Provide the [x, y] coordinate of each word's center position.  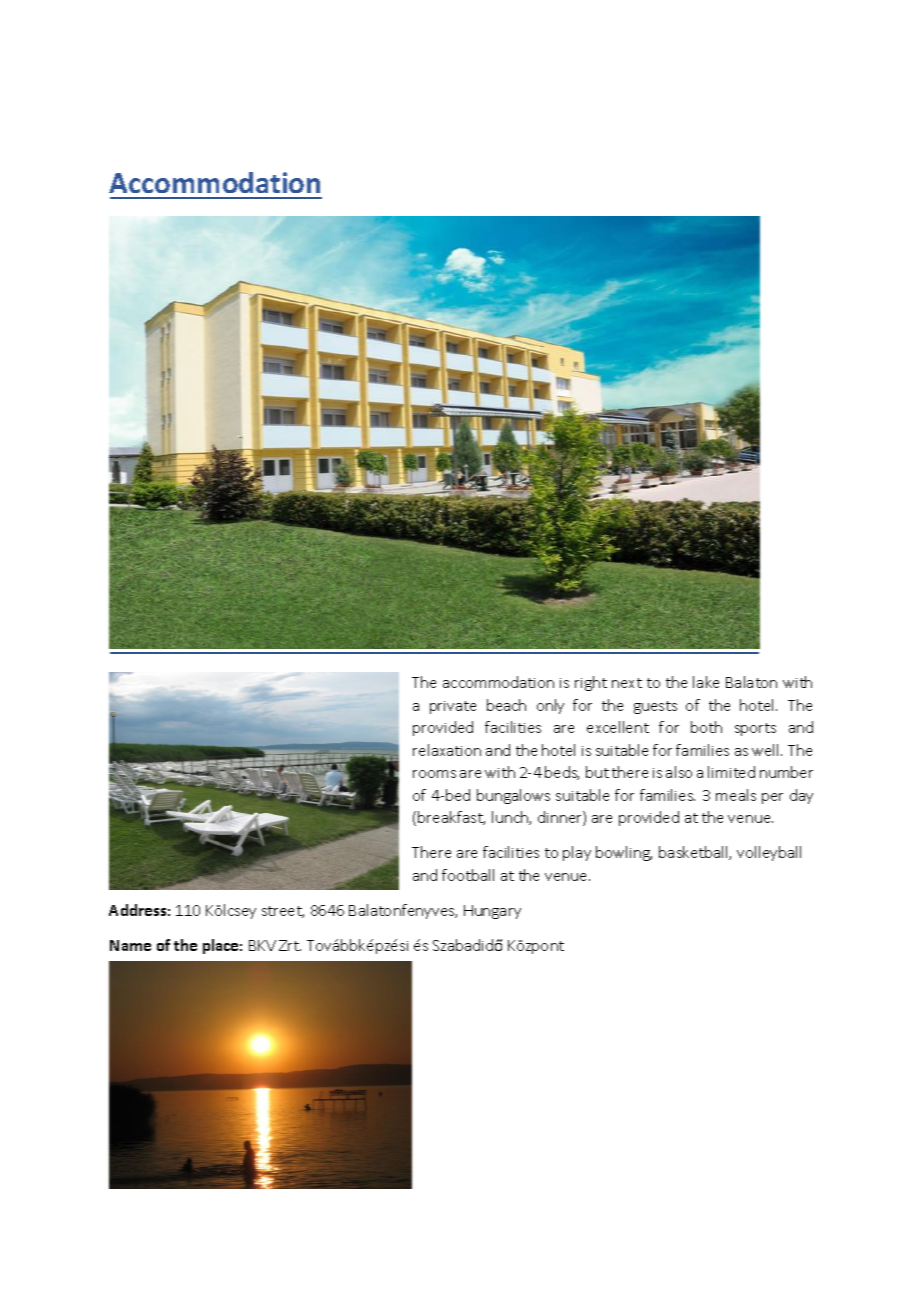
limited [731, 772]
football [468, 875]
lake [706, 682]
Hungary [492, 912]
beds [562, 773]
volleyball [769, 853]
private [453, 707]
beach [506, 705]
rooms [434, 774]
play [577, 853]
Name [130, 945]
